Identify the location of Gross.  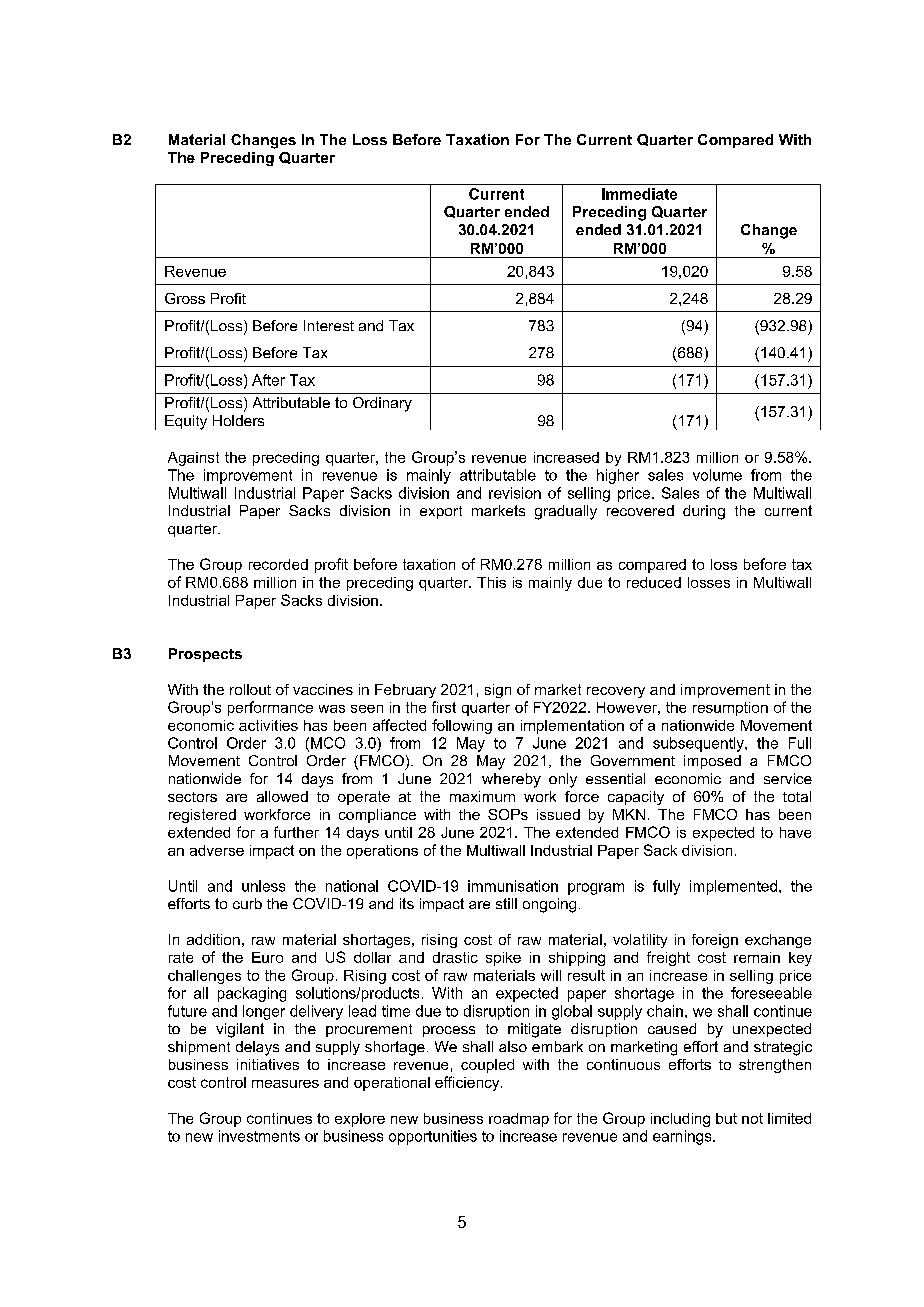
(185, 298).
